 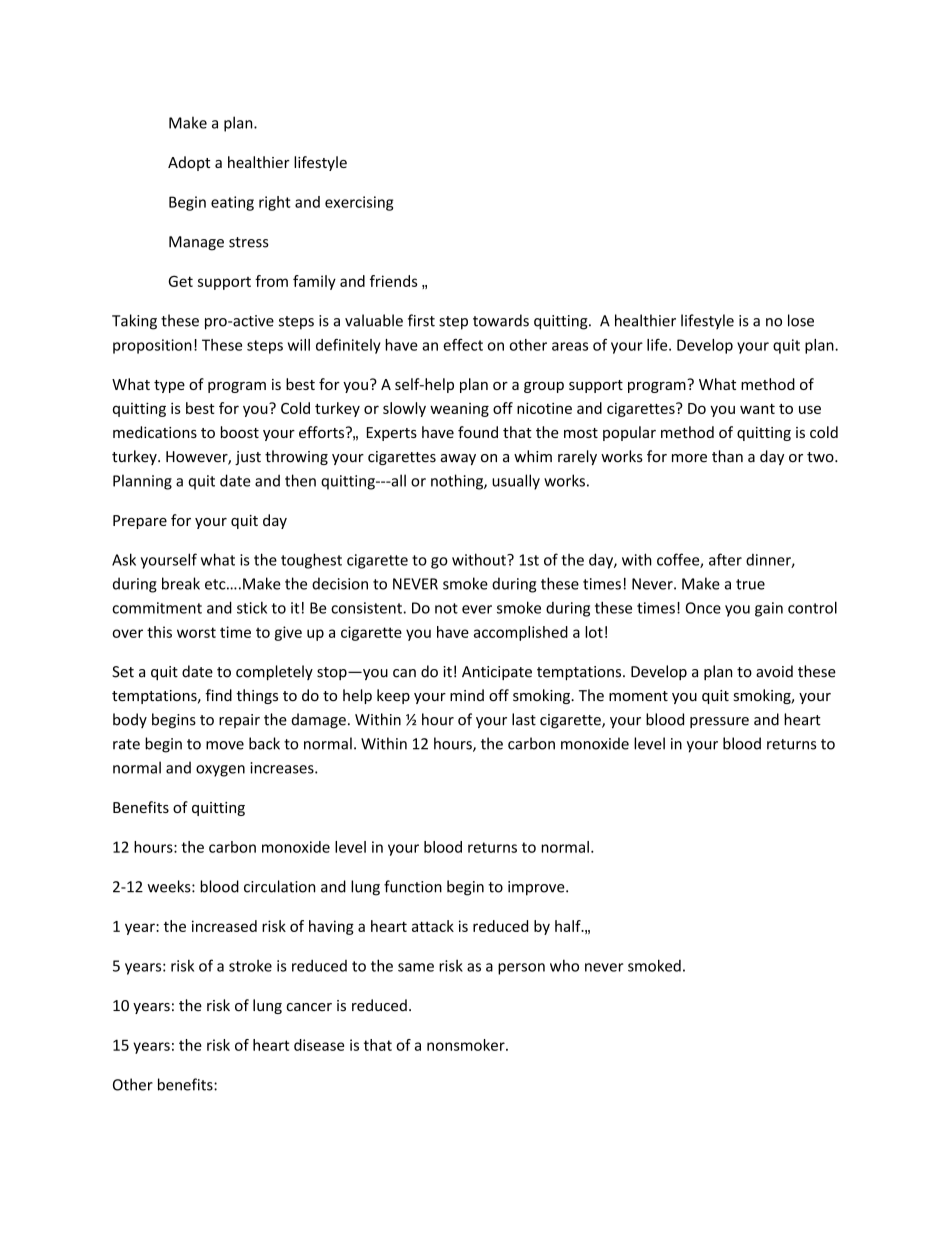 What do you see at coordinates (521, 969) in the document?
I see `person` at bounding box center [521, 969].
